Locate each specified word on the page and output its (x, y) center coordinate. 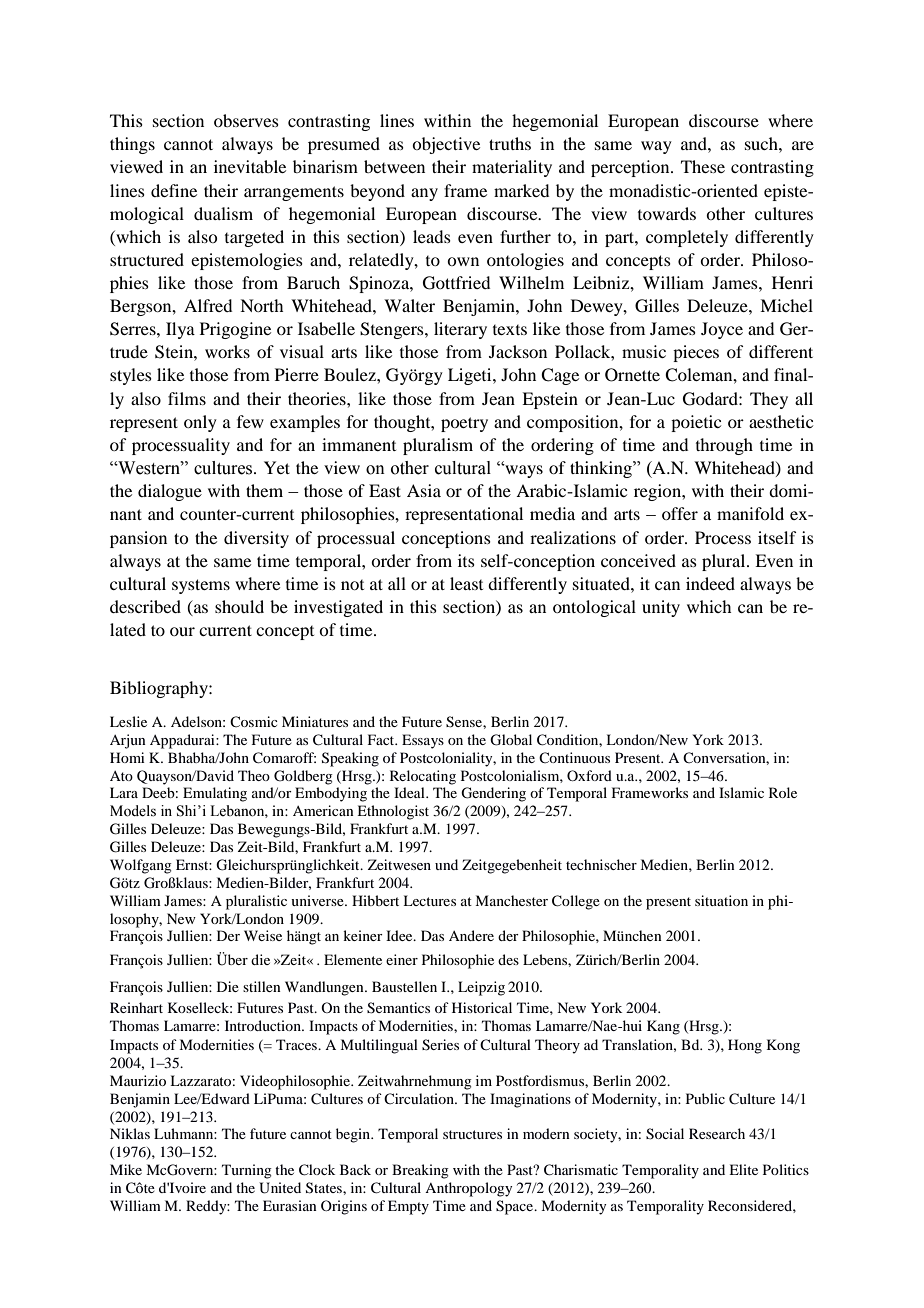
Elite (743, 1169)
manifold (750, 513)
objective (446, 145)
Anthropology (468, 1189)
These (703, 166)
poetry (464, 424)
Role (783, 792)
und (446, 864)
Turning (247, 1171)
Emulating (215, 794)
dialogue (170, 492)
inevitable (250, 166)
